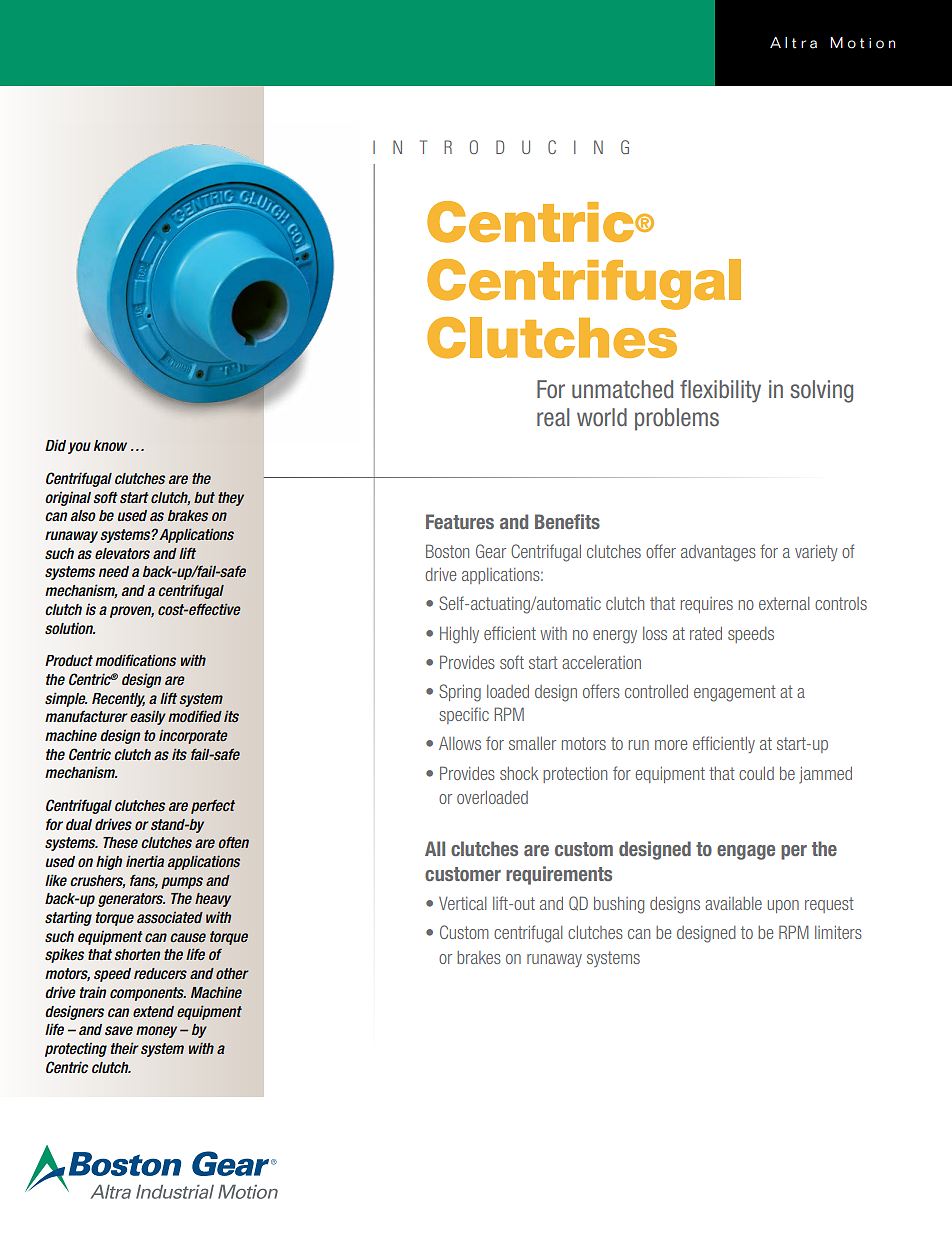 This screenshot has width=952, height=1233. Describe the element at coordinates (447, 551) in the screenshot. I see `Boston` at that location.
